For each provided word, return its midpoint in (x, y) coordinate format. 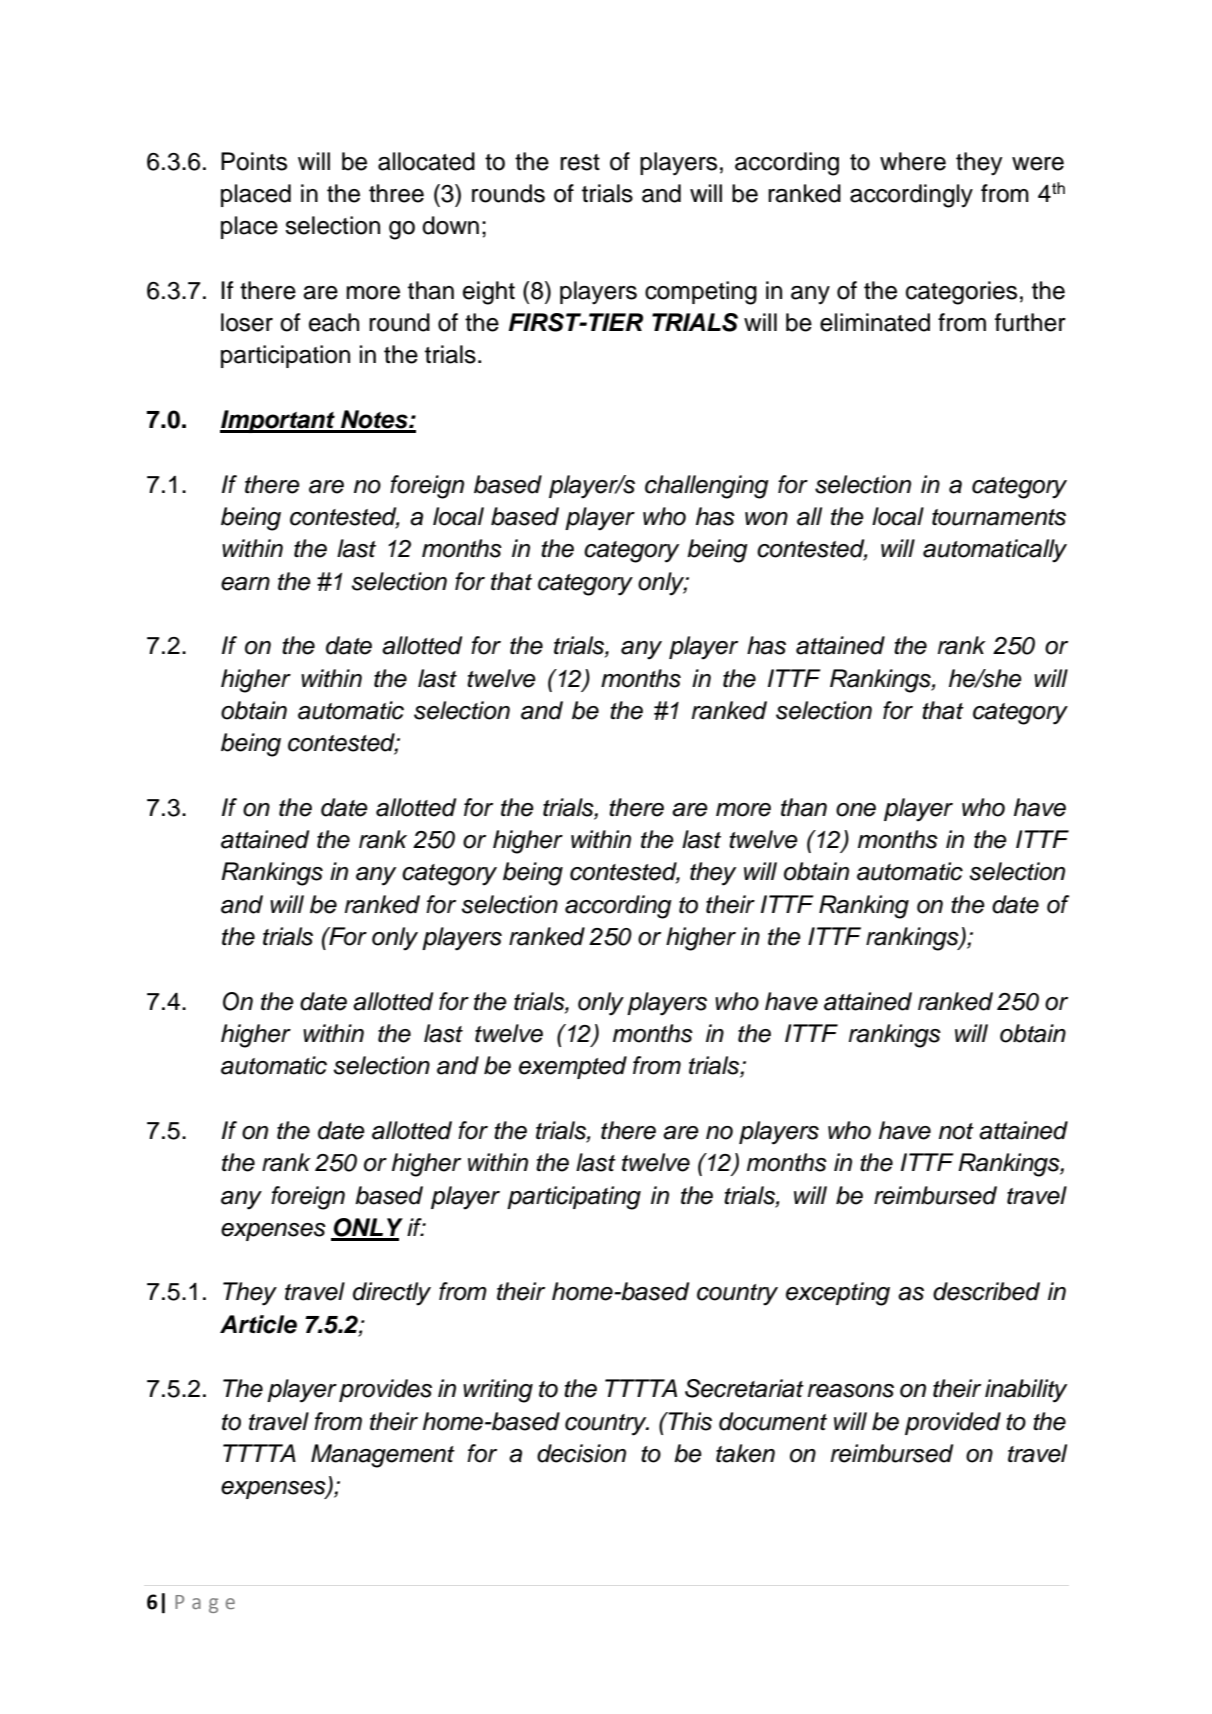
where (913, 161)
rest (580, 162)
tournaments (999, 517)
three (396, 193)
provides (385, 1390)
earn (245, 584)
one (856, 810)
